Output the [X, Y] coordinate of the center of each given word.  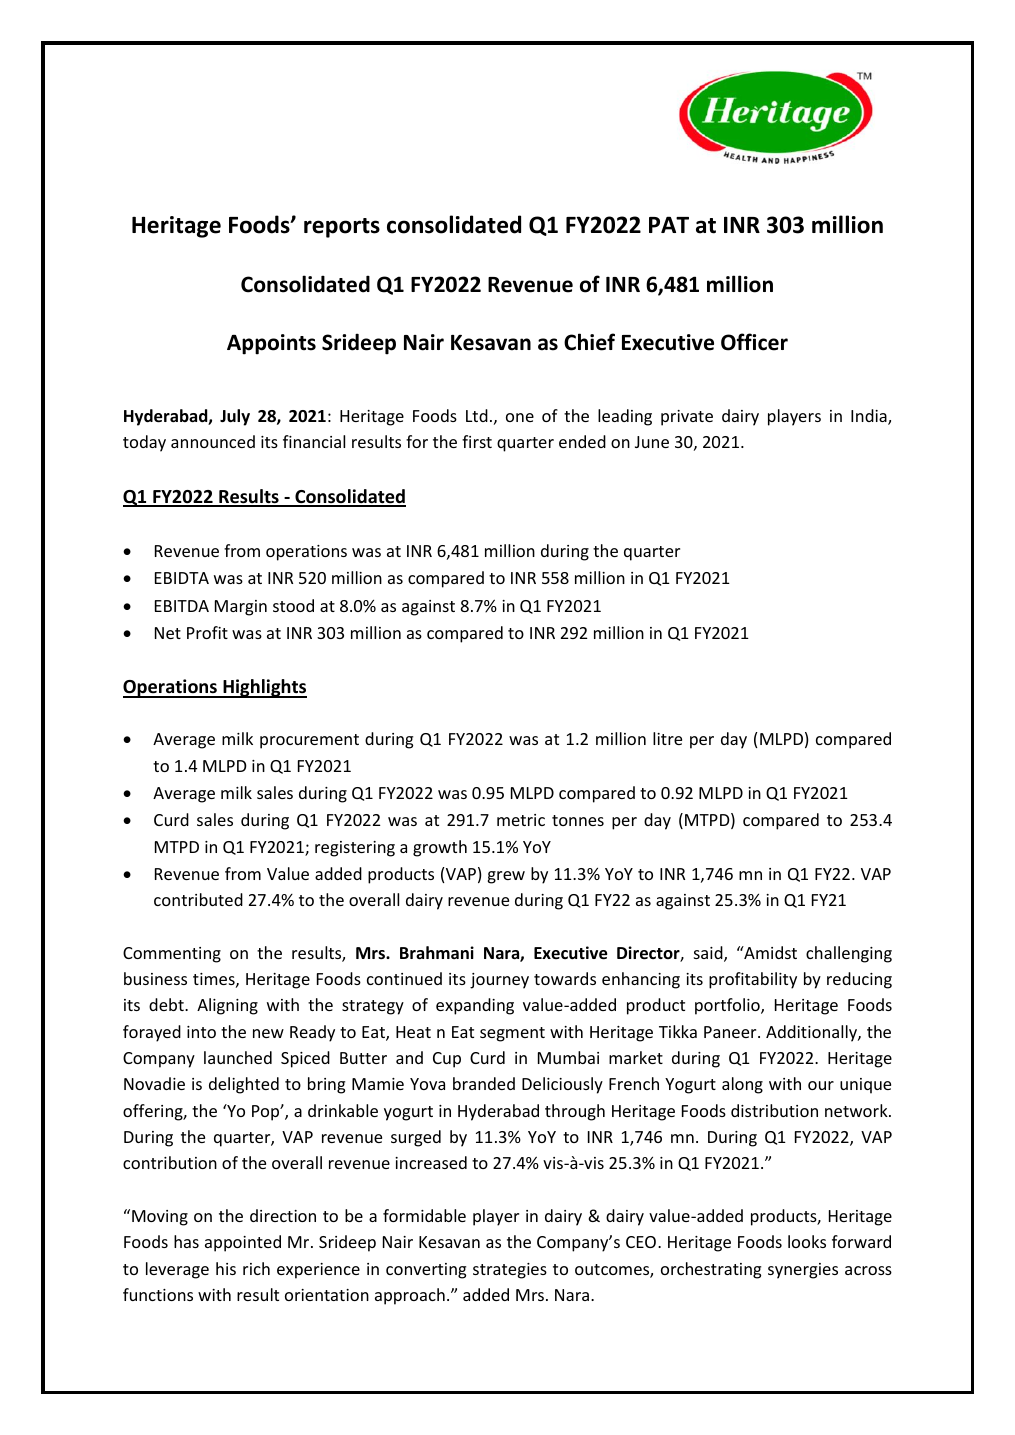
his [226, 1268]
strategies [510, 1271]
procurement [309, 741]
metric [521, 820]
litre [667, 738]
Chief [589, 342]
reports [342, 228]
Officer [754, 342]
